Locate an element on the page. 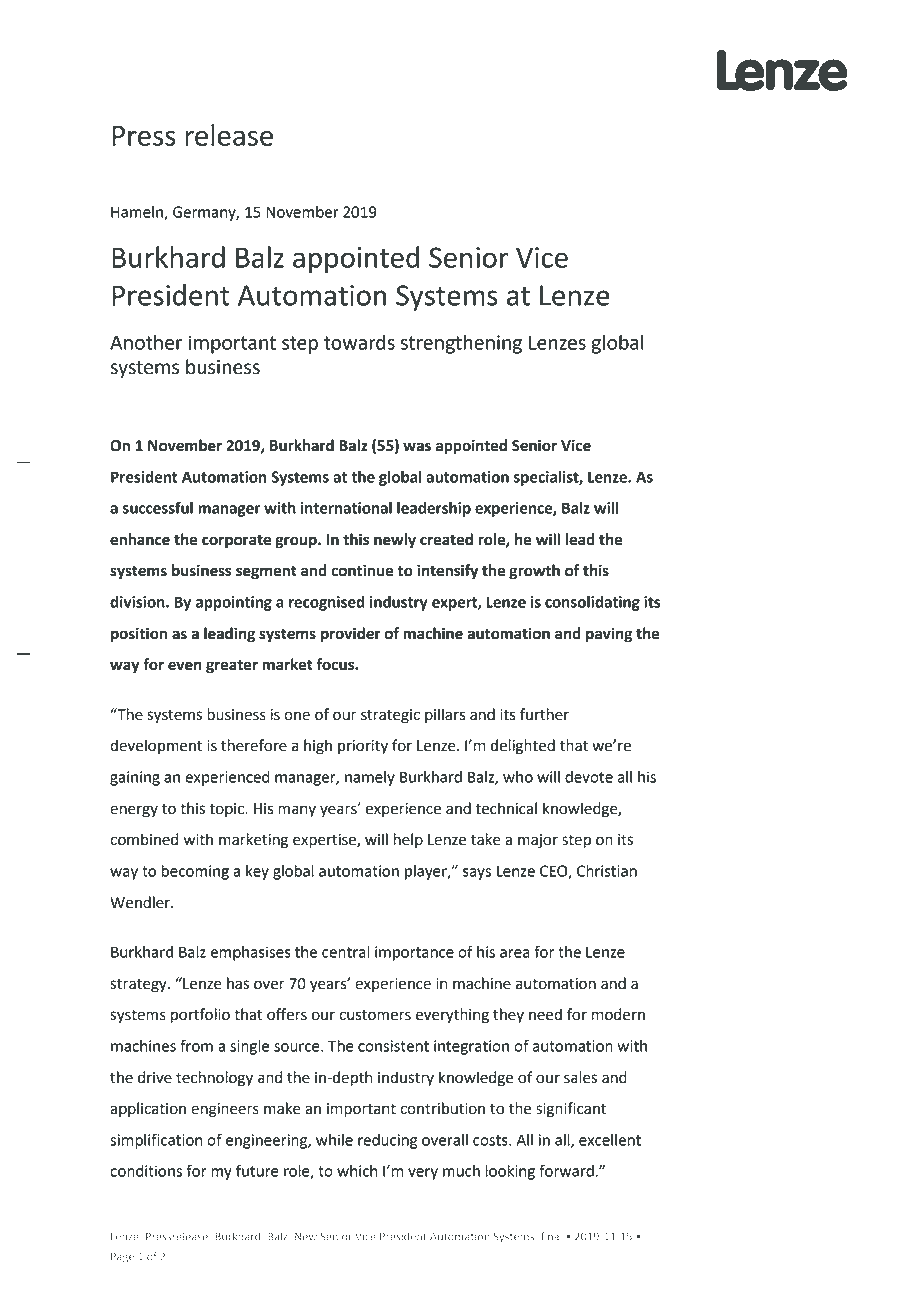 This image has width=924, height=1308. namely is located at coordinates (370, 778).
